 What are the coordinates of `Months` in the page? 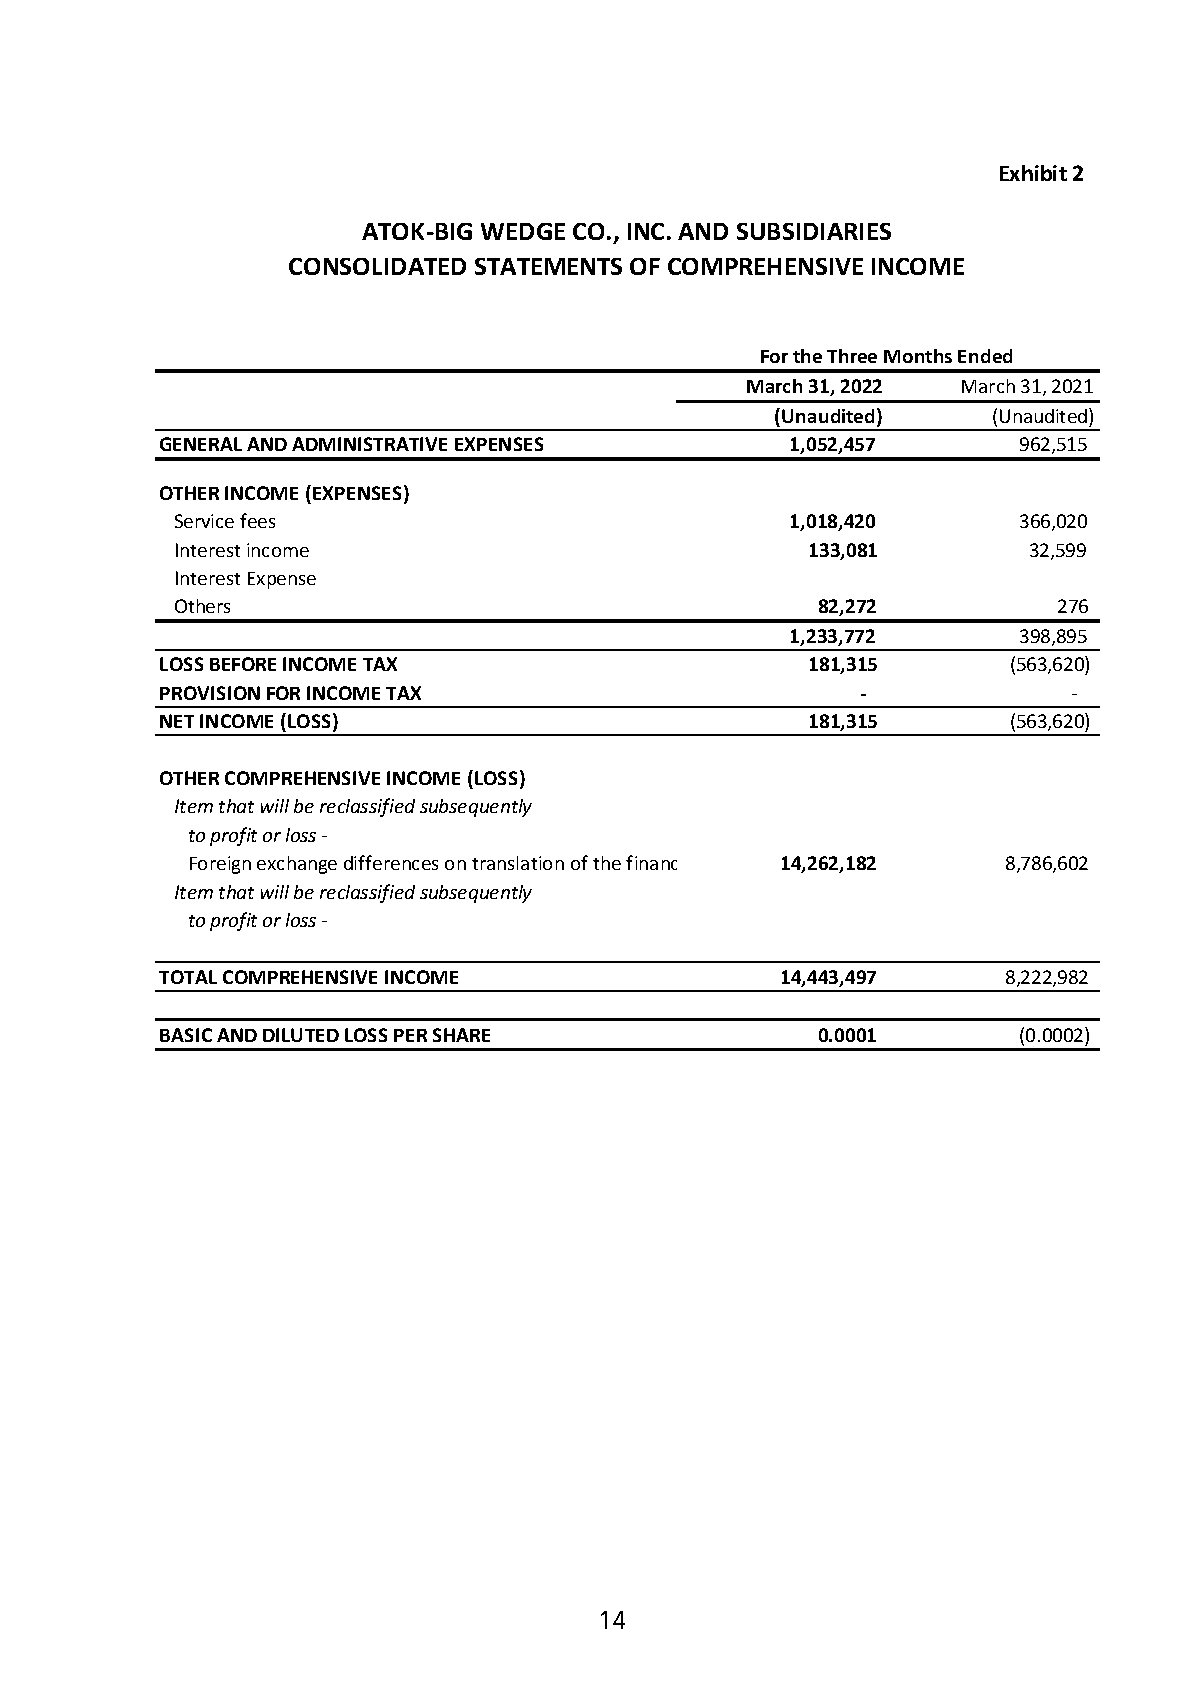 It's located at (918, 356).
